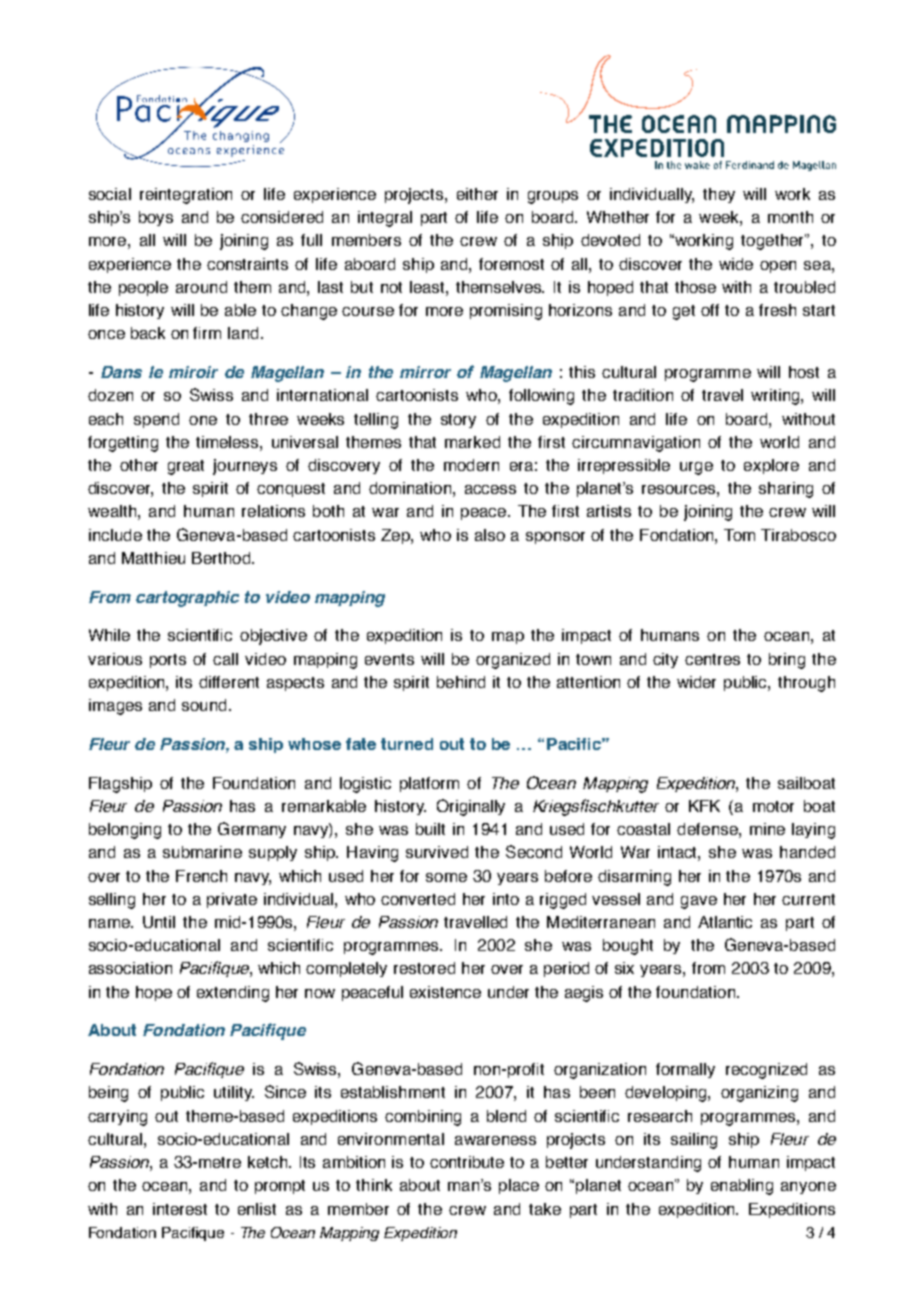 This screenshot has height=1308, width=924. Describe the element at coordinates (477, 194) in the screenshot. I see `either` at that location.
